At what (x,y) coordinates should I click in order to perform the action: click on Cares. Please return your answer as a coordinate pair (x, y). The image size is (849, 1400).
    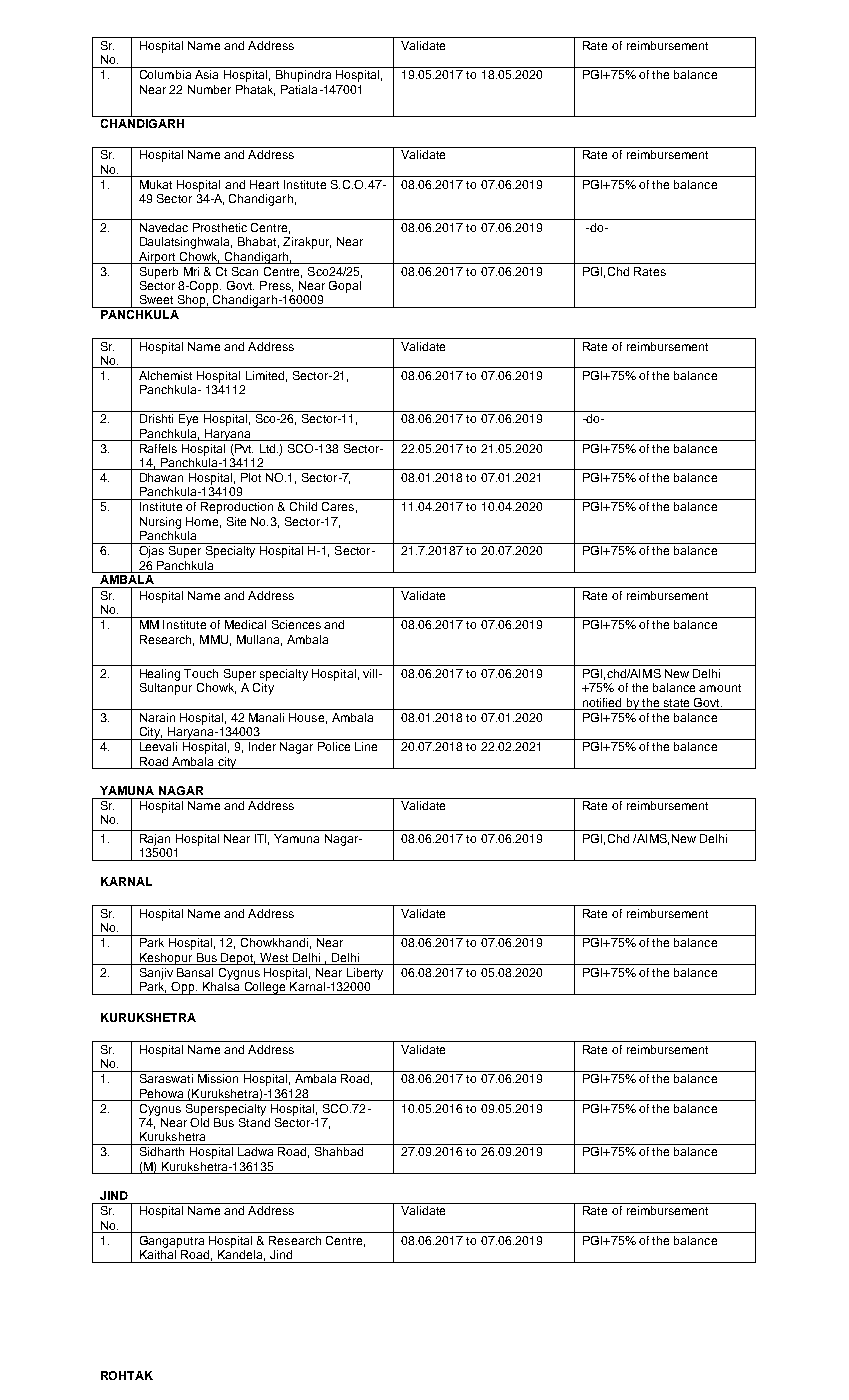
    Looking at the image, I should click on (338, 506).
